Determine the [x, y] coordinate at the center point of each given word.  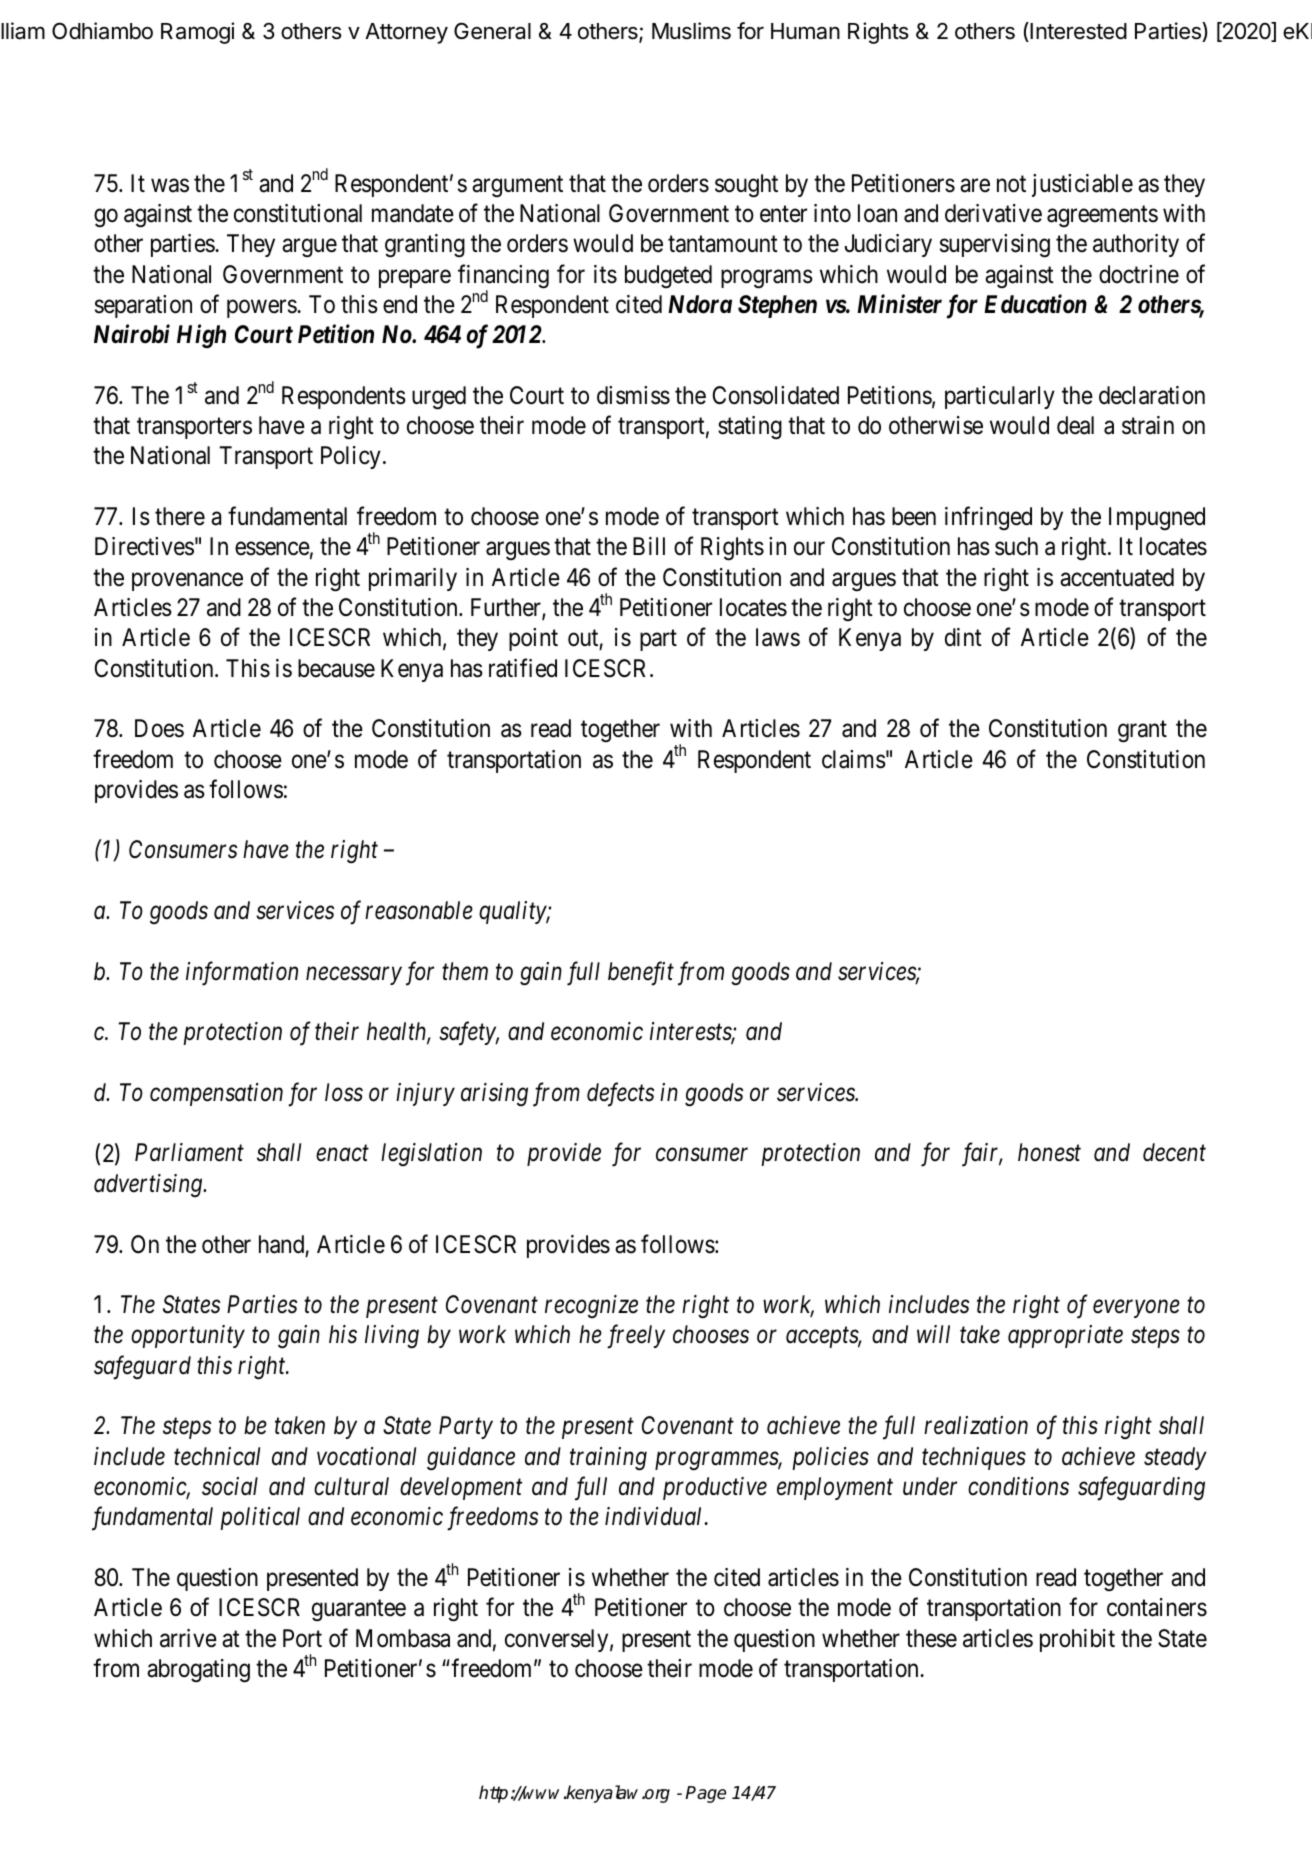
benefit [641, 973]
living [392, 1337]
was [170, 186]
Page [705, 1794]
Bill [649, 546]
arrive [188, 1638]
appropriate [1065, 1337]
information [242, 973]
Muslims [691, 31]
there [180, 516]
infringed [988, 518]
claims [854, 759]
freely [636, 1337]
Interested [1077, 32]
